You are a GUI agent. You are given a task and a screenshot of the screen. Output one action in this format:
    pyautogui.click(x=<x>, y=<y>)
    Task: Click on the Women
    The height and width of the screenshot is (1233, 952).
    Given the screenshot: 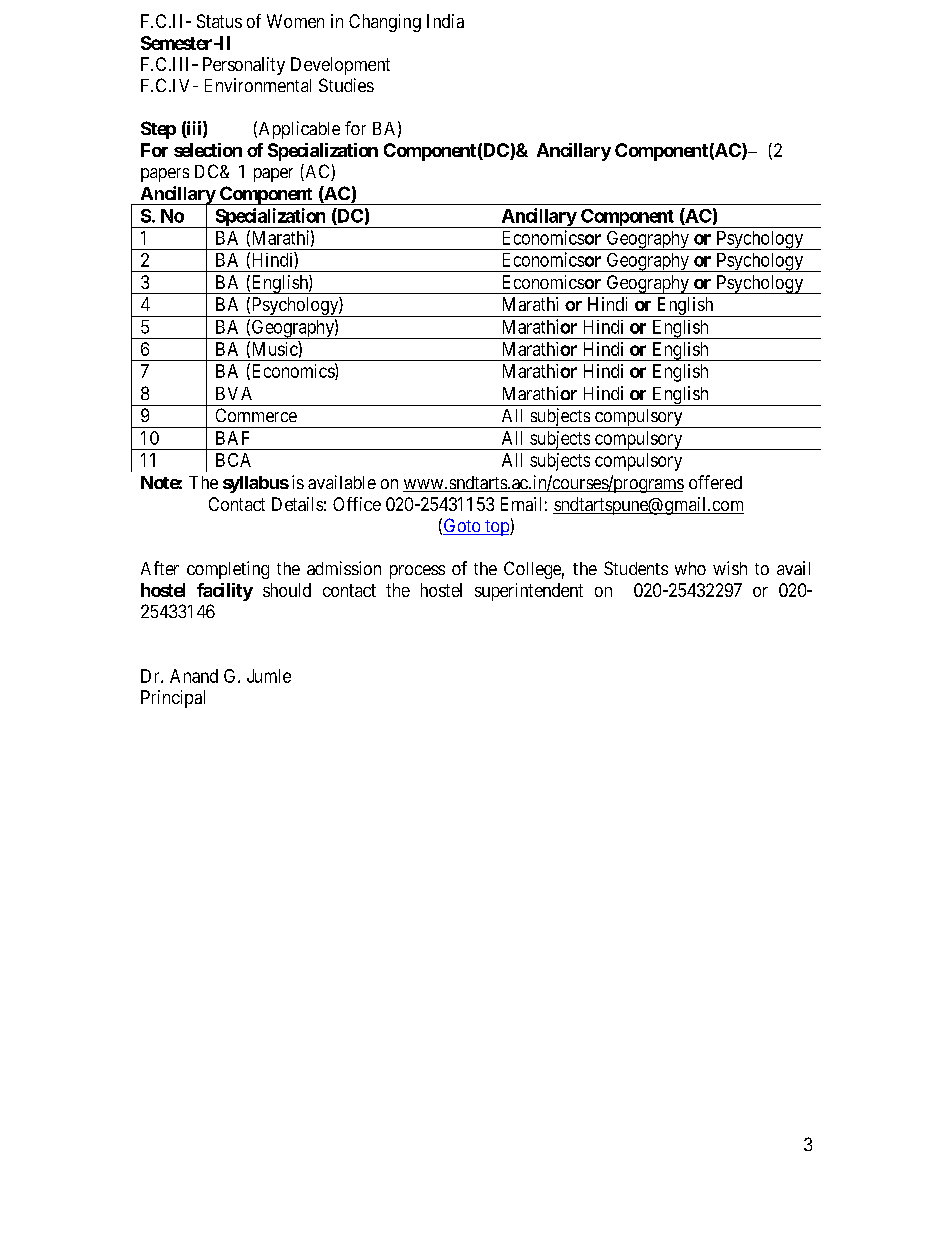 What is the action you would take?
    pyautogui.click(x=295, y=21)
